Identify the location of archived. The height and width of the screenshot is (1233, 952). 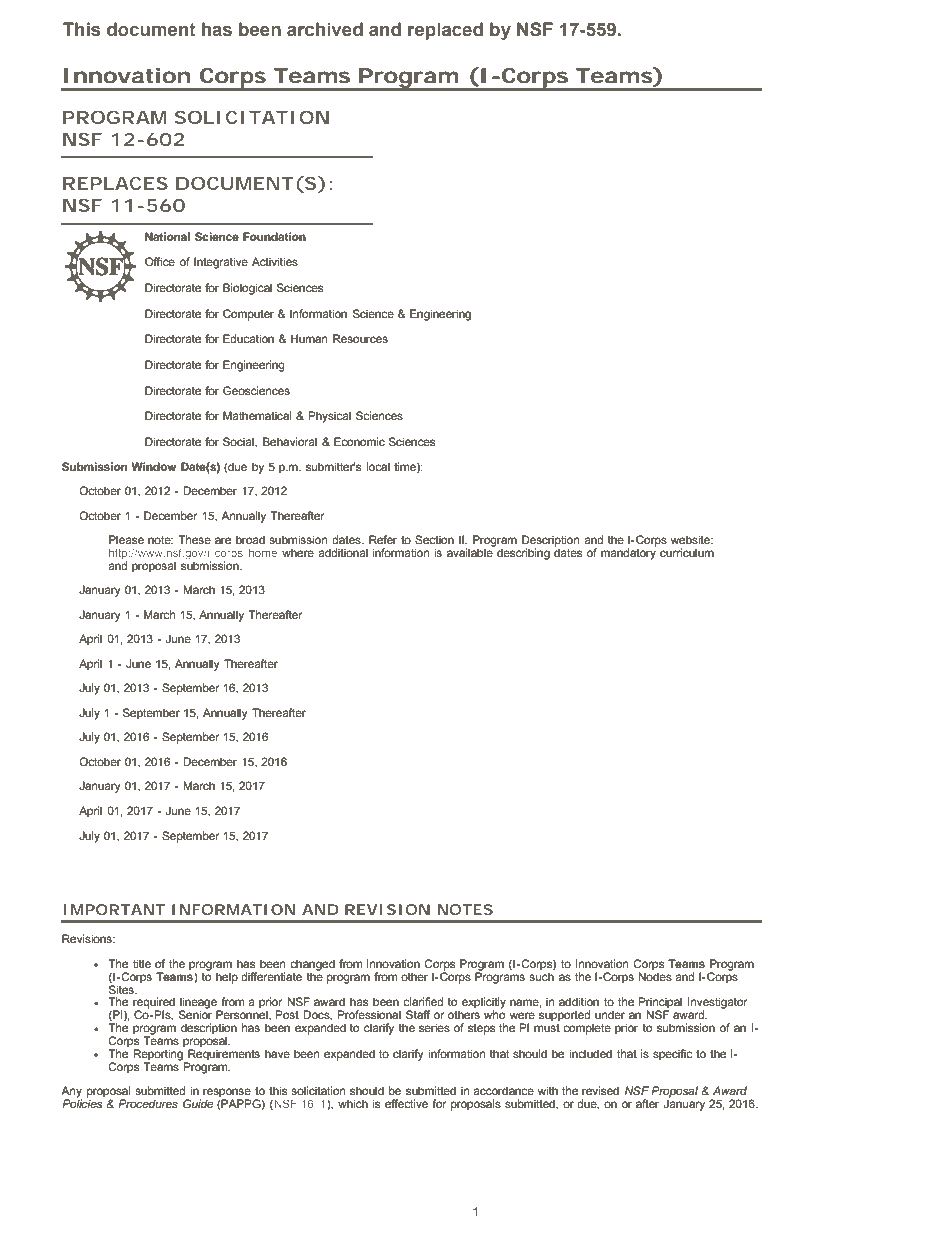
(325, 29).
